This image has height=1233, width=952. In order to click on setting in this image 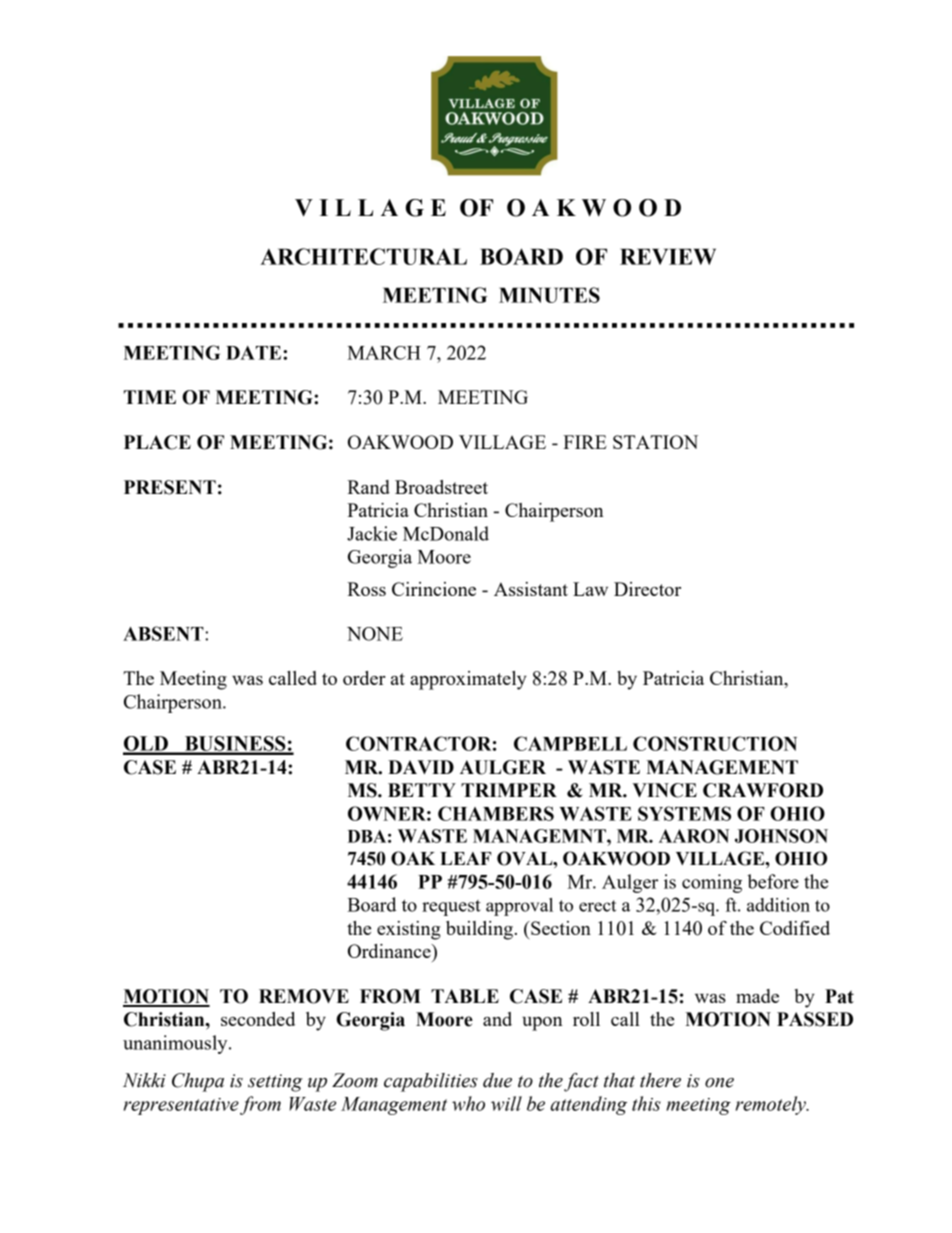, I will do `click(275, 1083)`.
